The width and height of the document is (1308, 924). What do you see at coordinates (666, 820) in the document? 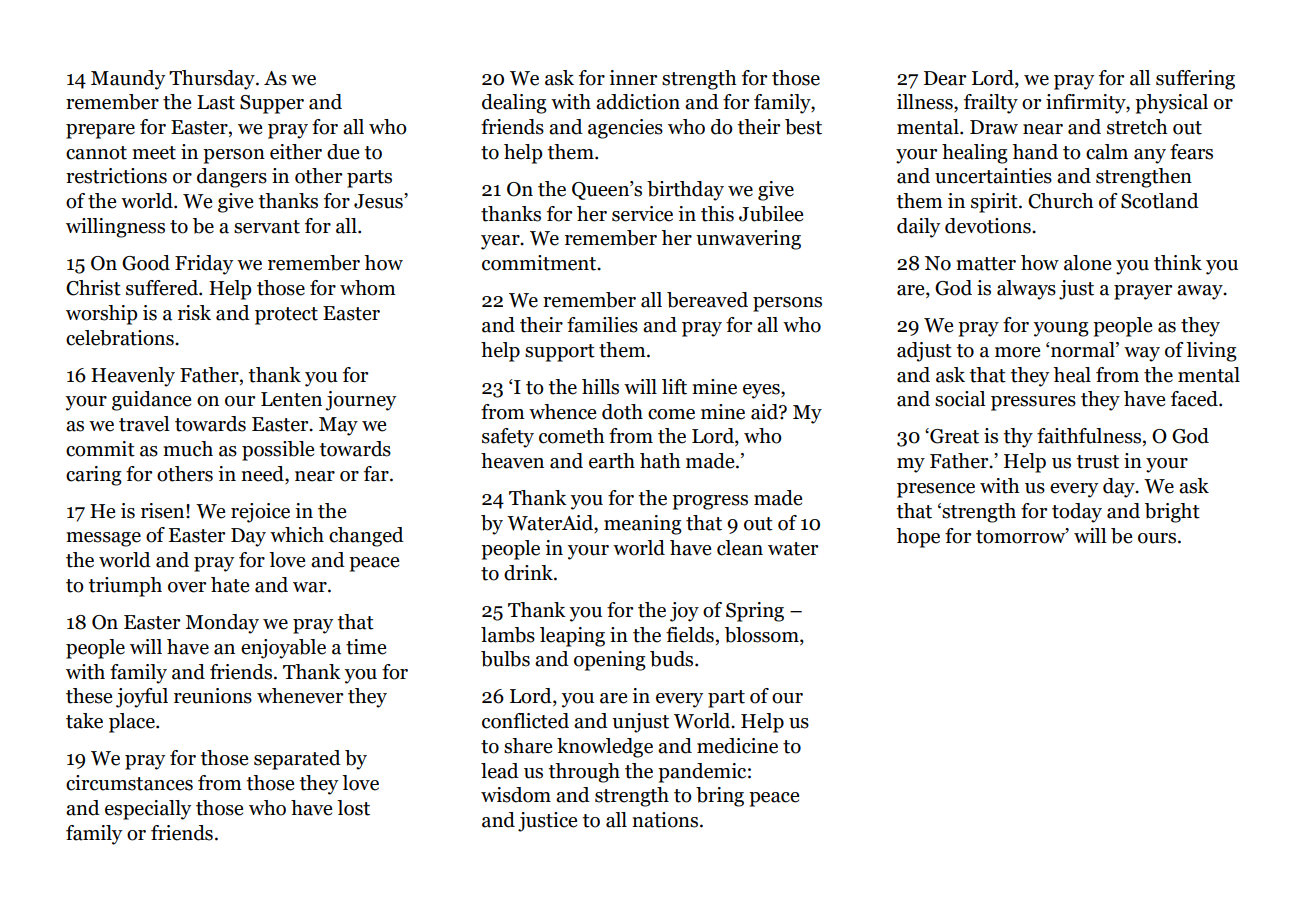
I see `nations` at bounding box center [666, 820].
